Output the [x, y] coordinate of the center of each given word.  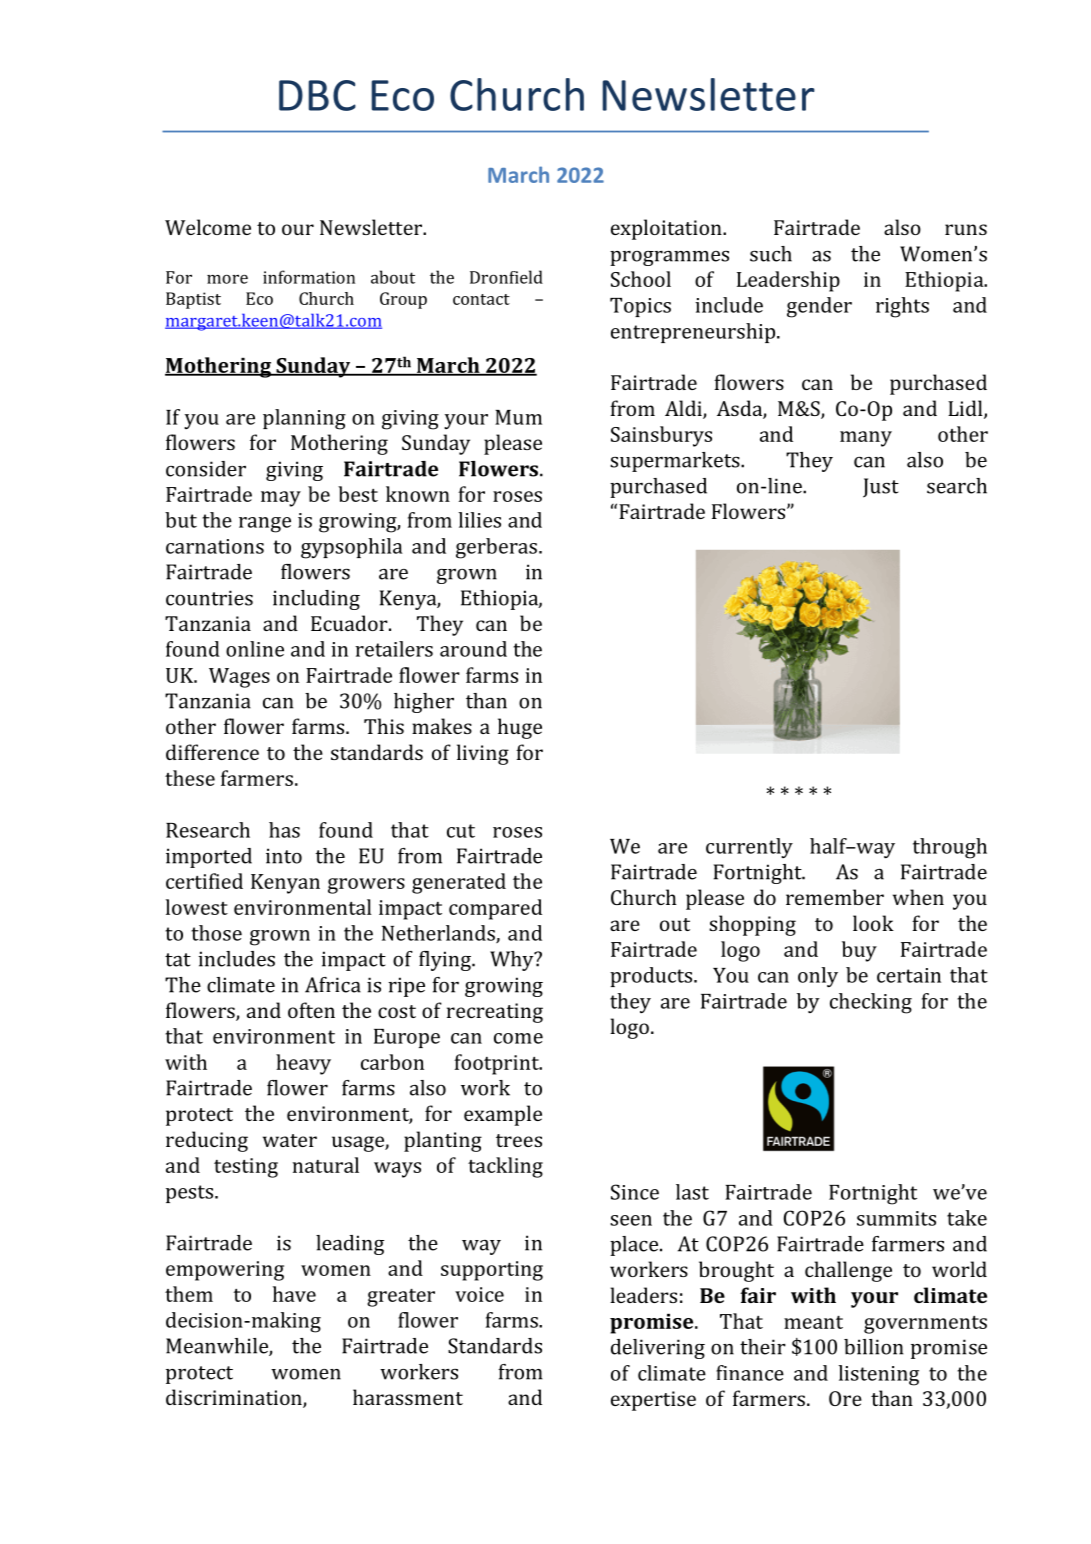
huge [520, 728]
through [950, 848]
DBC [317, 95]
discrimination [235, 1398]
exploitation [667, 229]
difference [212, 752]
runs [966, 229]
